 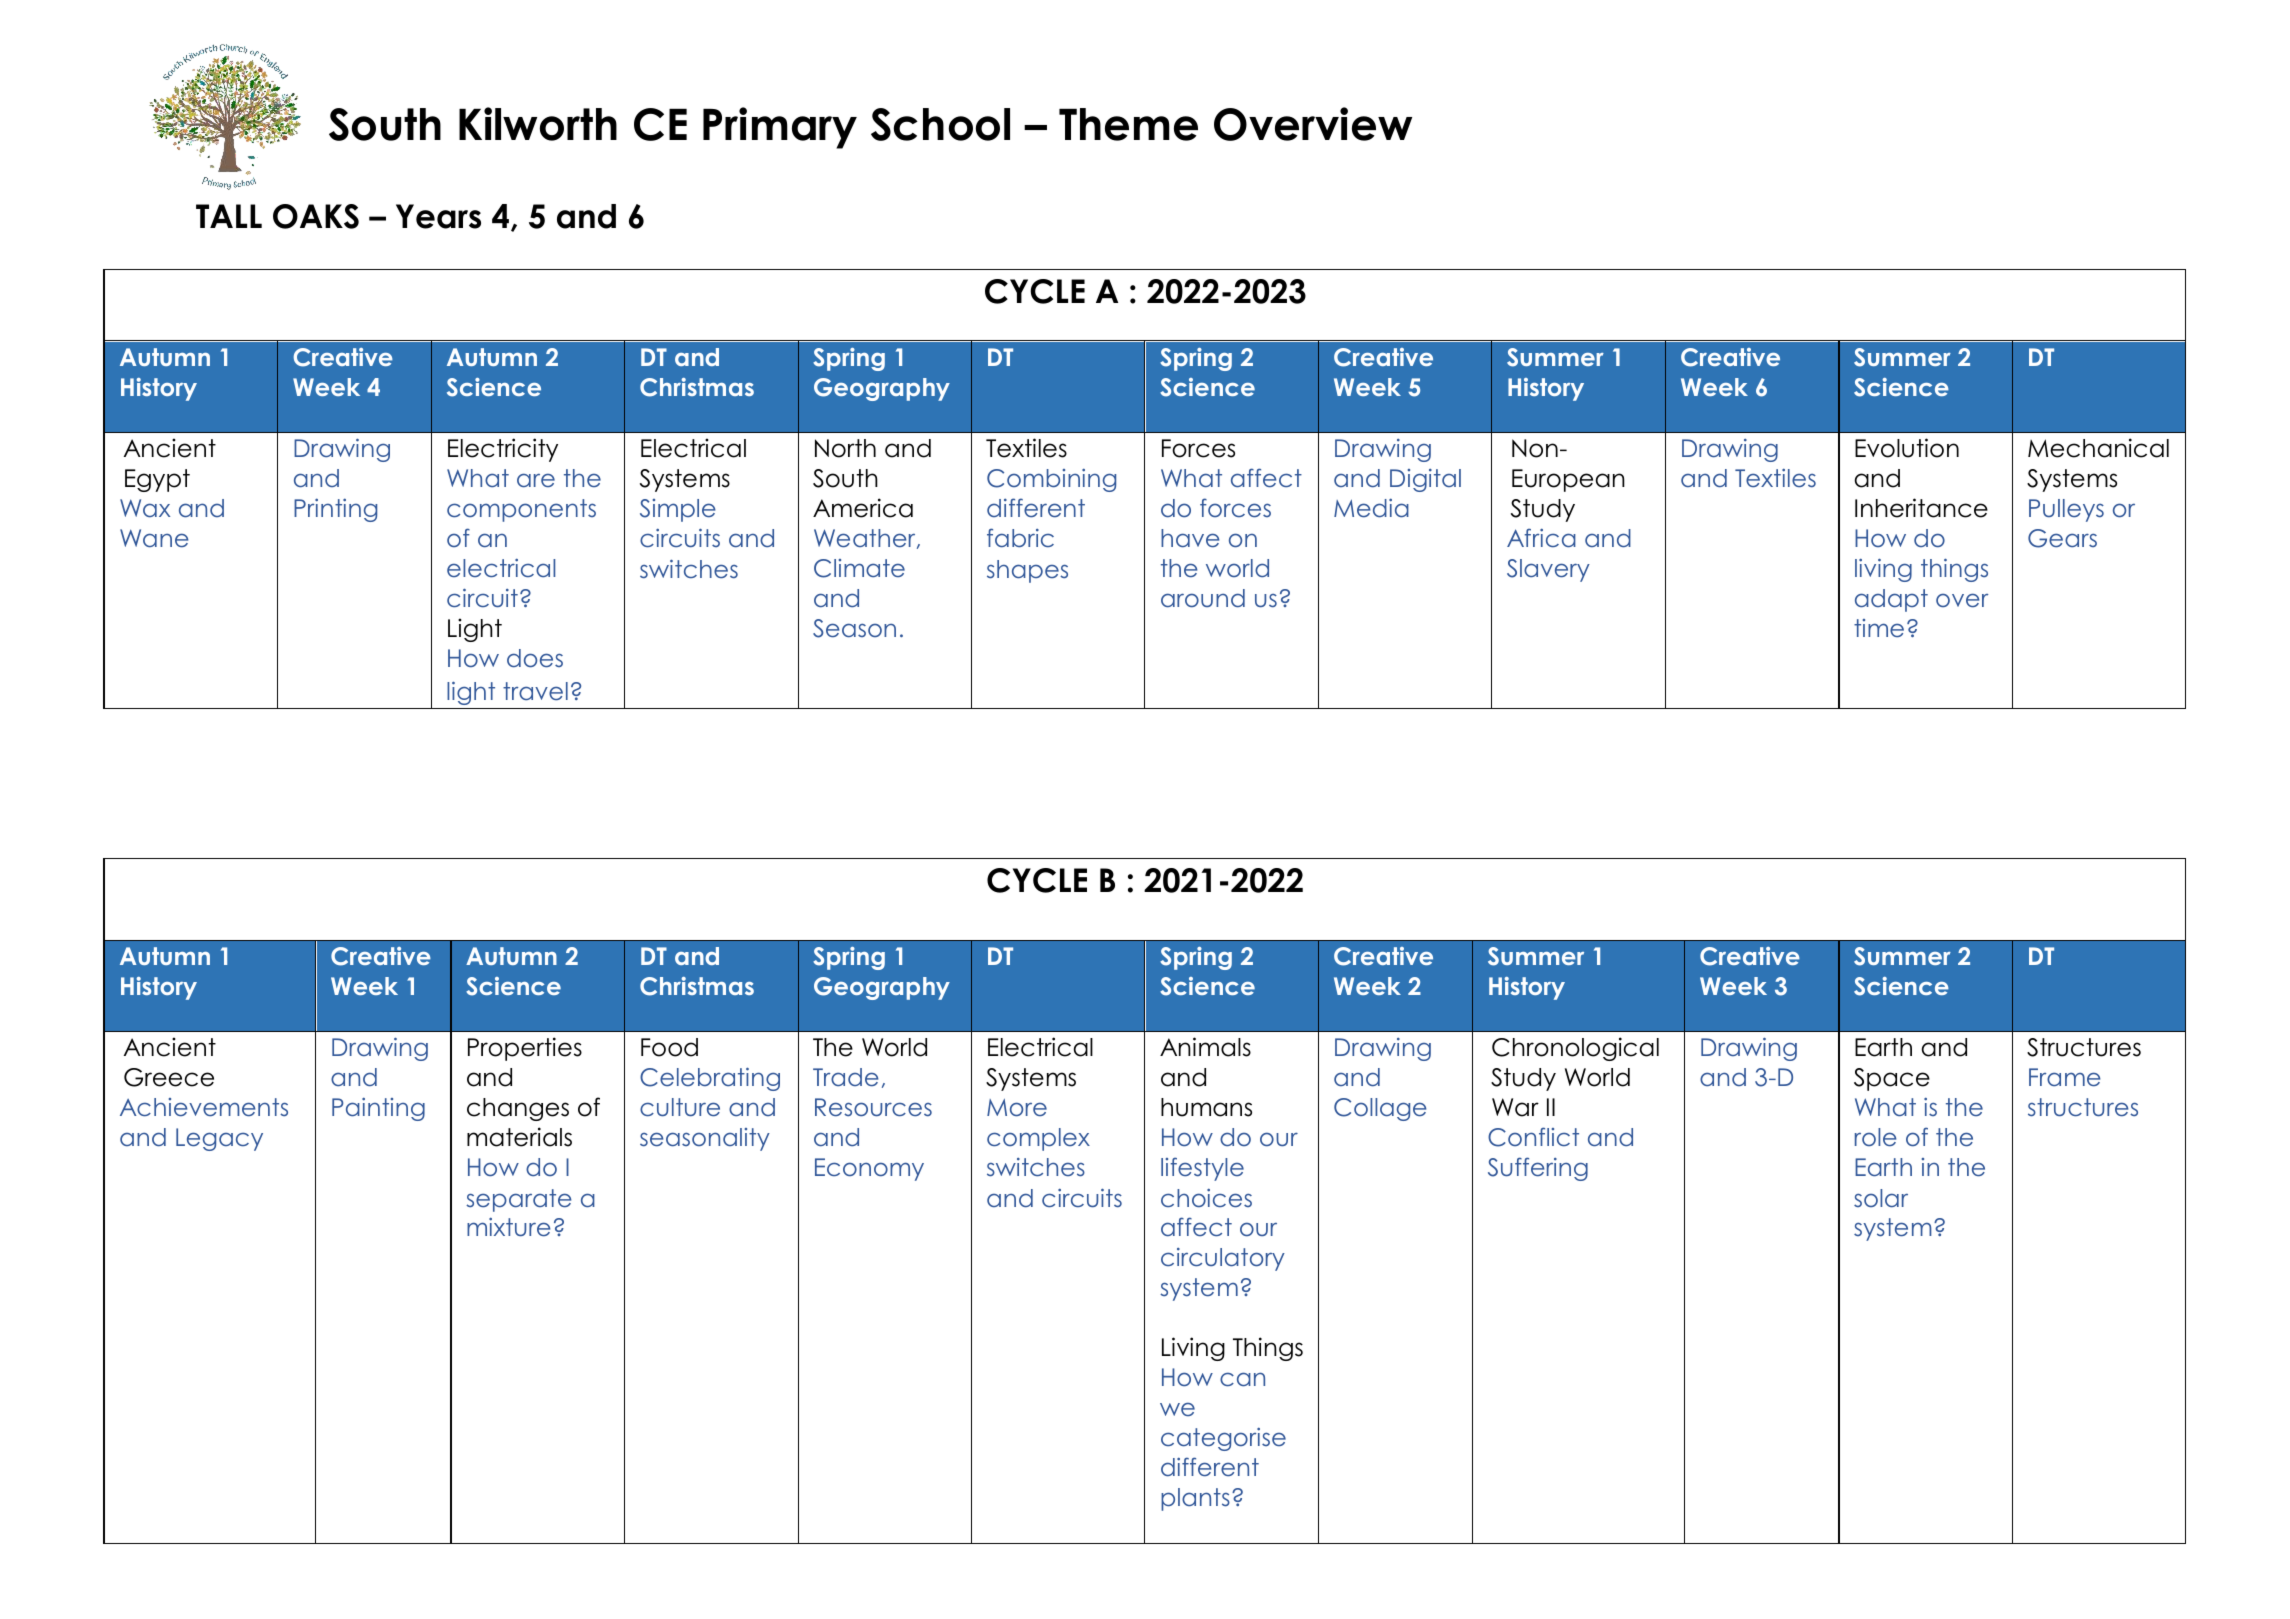 What do you see at coordinates (1128, 124) in the screenshot?
I see `Theme` at bounding box center [1128, 124].
